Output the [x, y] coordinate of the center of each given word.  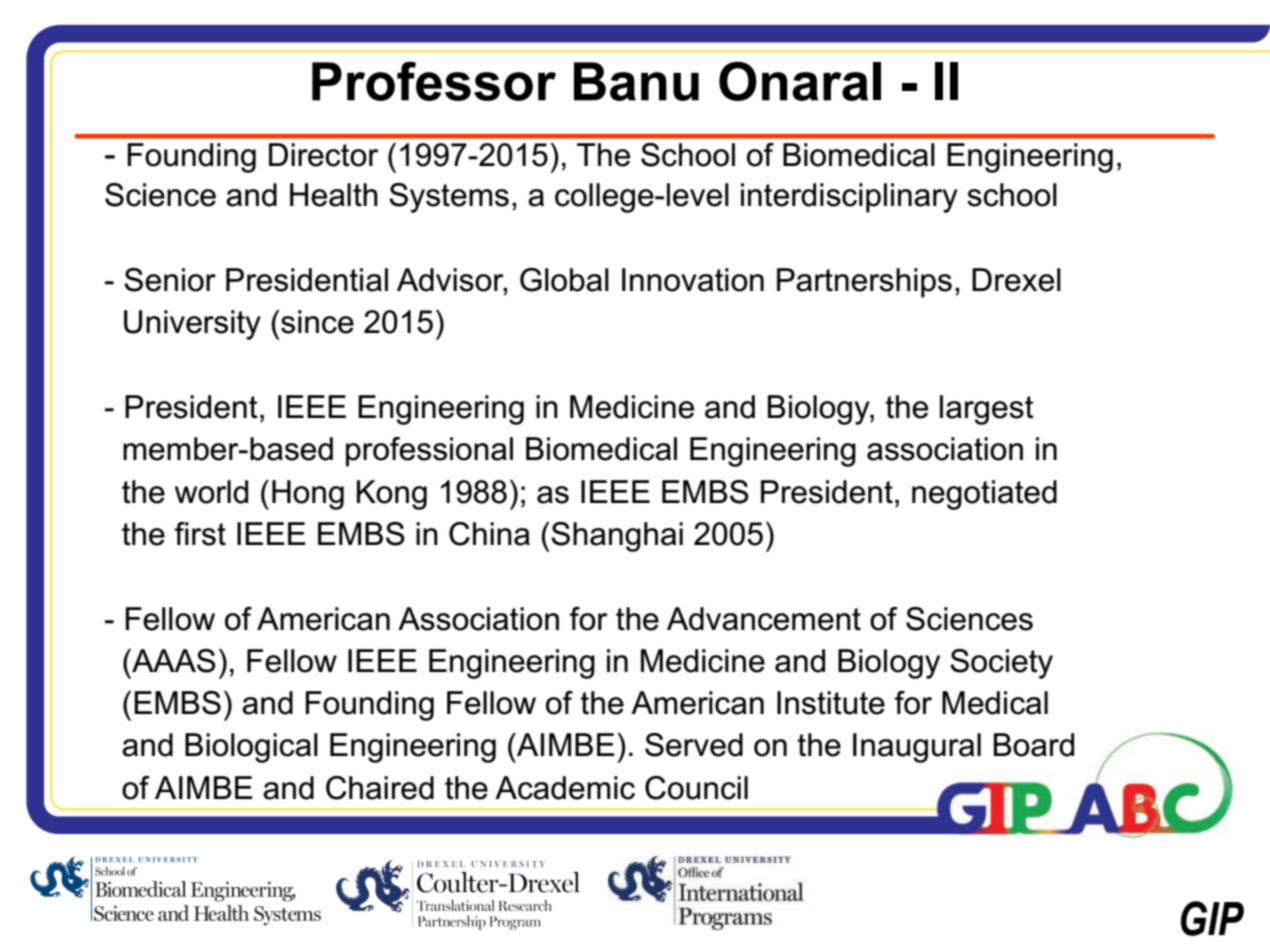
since [316, 322]
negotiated [984, 495]
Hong [308, 495]
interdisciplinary [849, 198]
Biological [251, 748]
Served [694, 745]
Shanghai [617, 537]
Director [324, 155]
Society [1001, 664]
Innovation [693, 280]
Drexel [1016, 280]
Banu [636, 81]
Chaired [380, 788]
